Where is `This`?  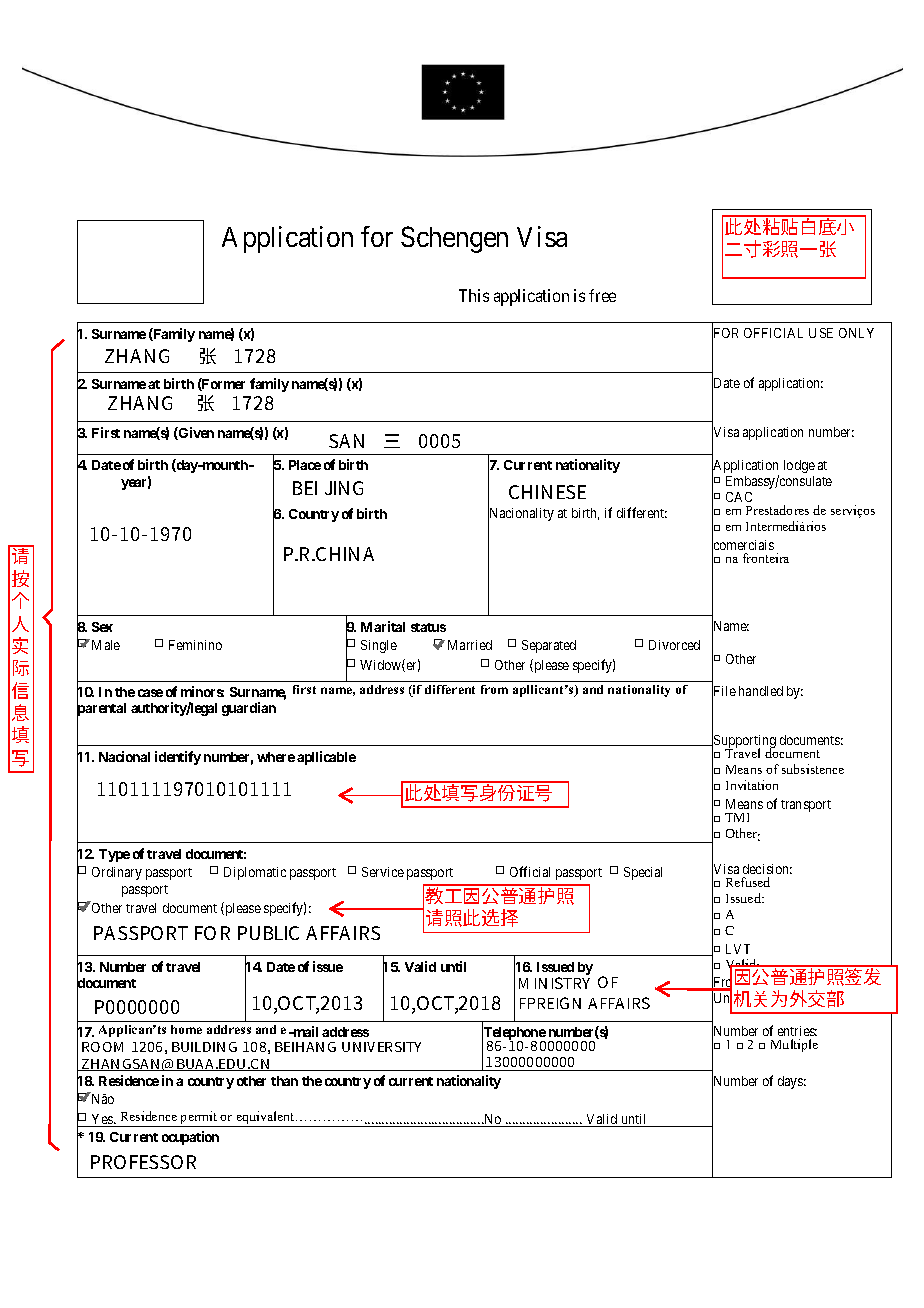
This is located at coordinates (474, 295).
